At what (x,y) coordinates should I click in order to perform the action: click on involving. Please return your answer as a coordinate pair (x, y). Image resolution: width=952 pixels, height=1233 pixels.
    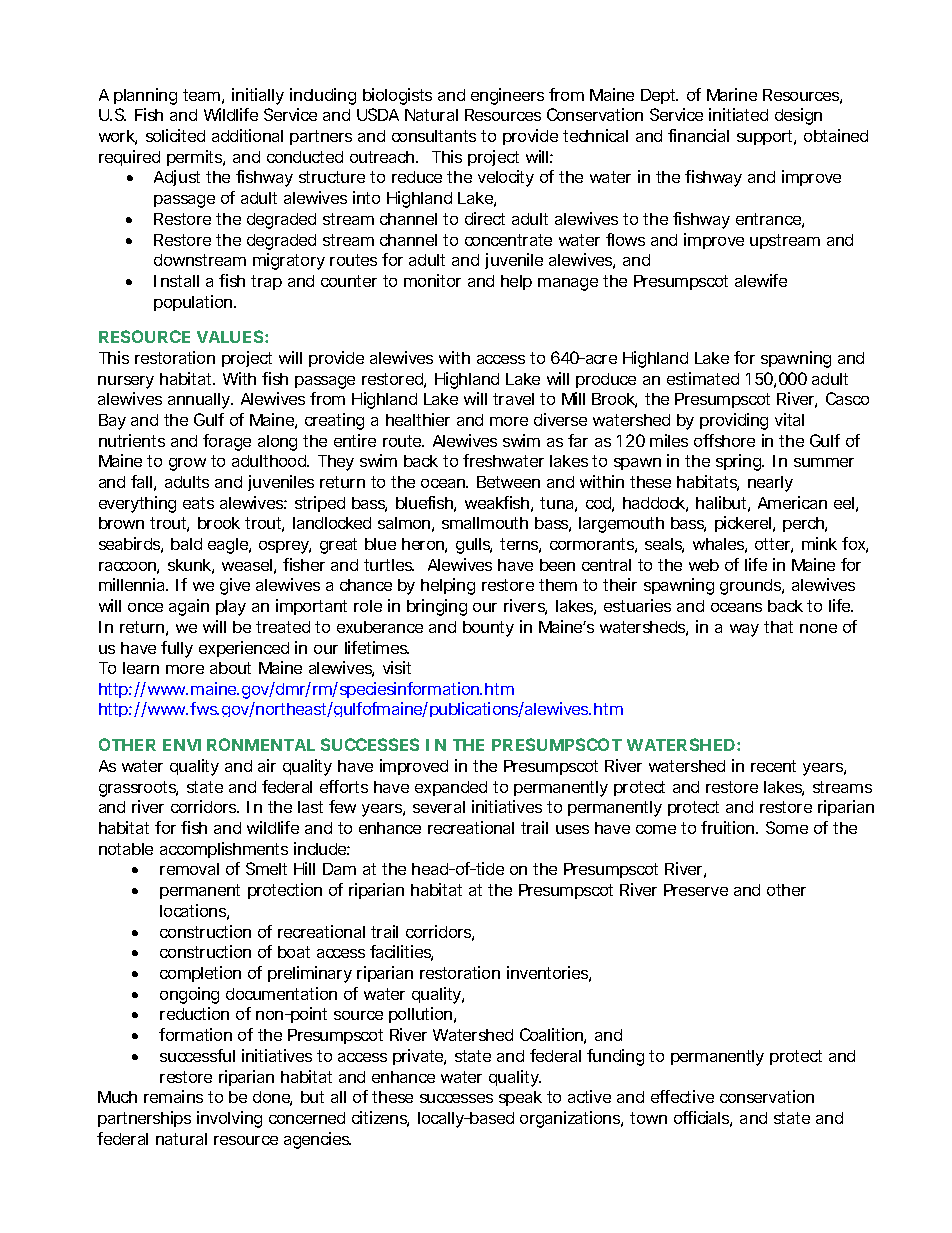
    Looking at the image, I should click on (229, 1119).
